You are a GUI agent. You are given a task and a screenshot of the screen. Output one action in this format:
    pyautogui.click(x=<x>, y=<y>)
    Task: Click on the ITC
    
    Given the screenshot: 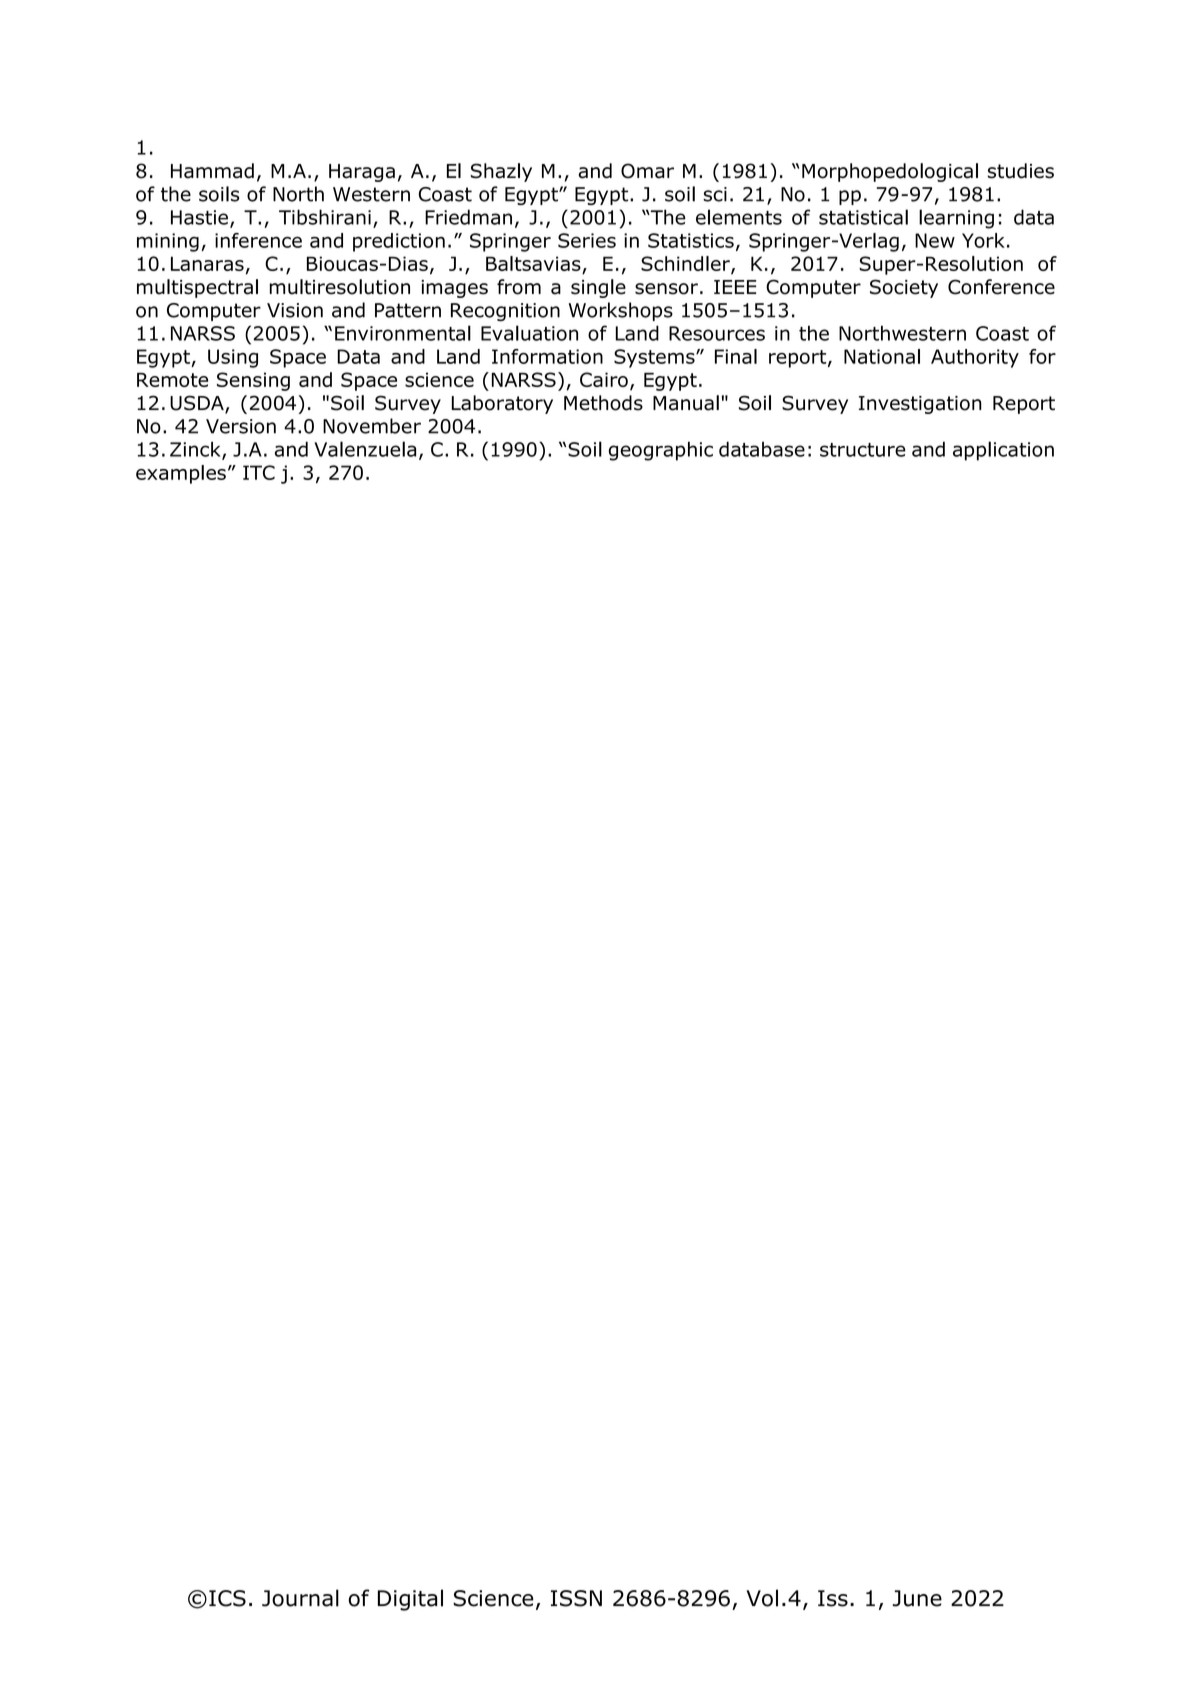 What is the action you would take?
    pyautogui.click(x=259, y=472)
